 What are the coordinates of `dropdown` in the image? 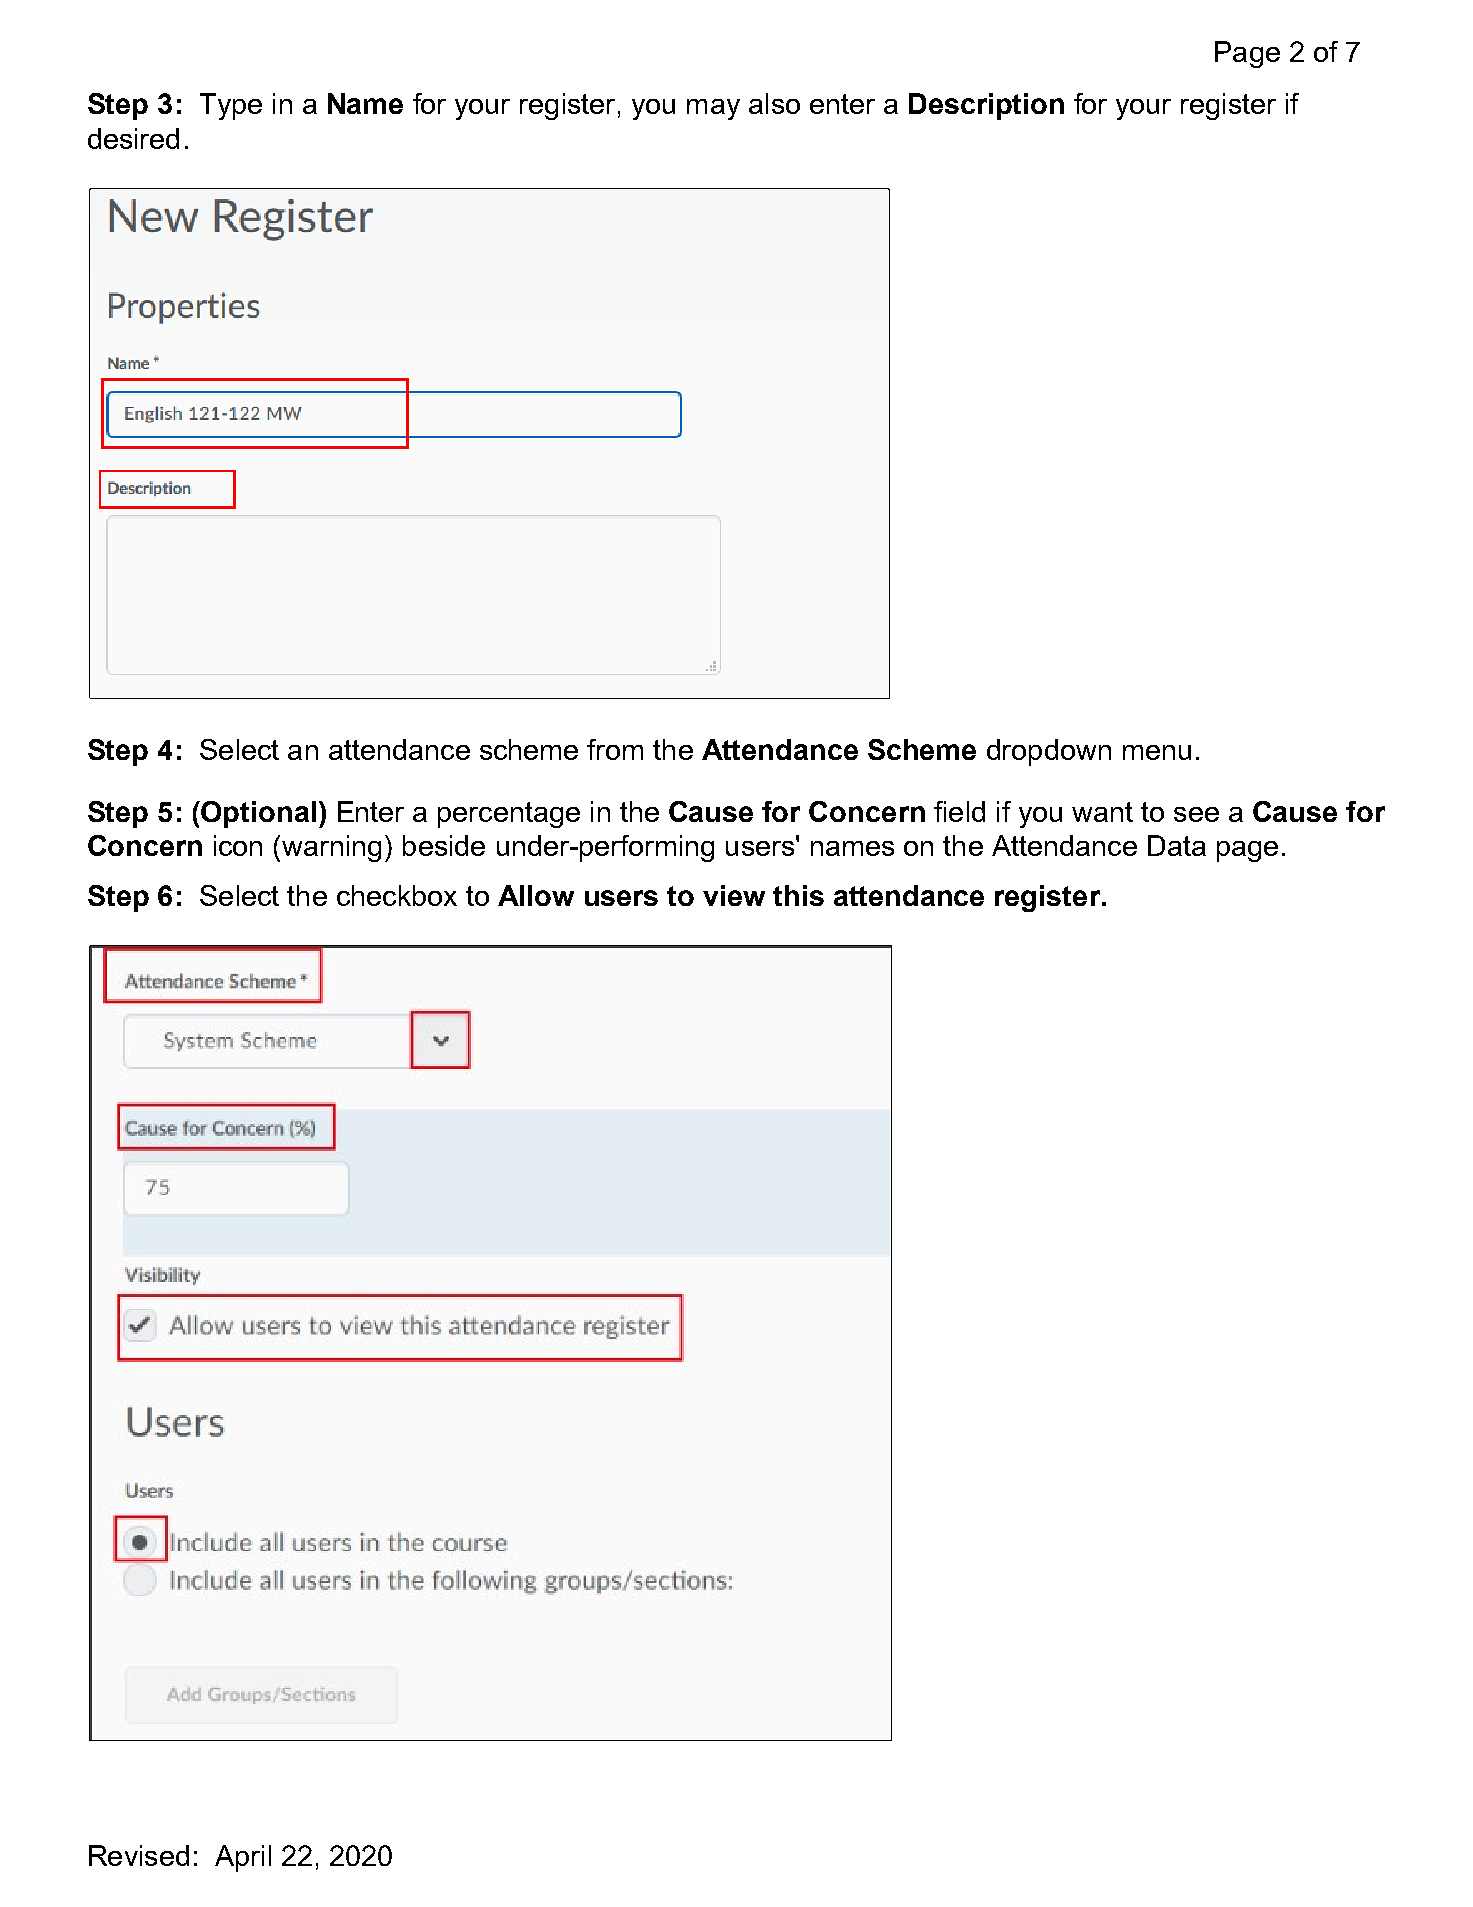 It's located at (1049, 752).
